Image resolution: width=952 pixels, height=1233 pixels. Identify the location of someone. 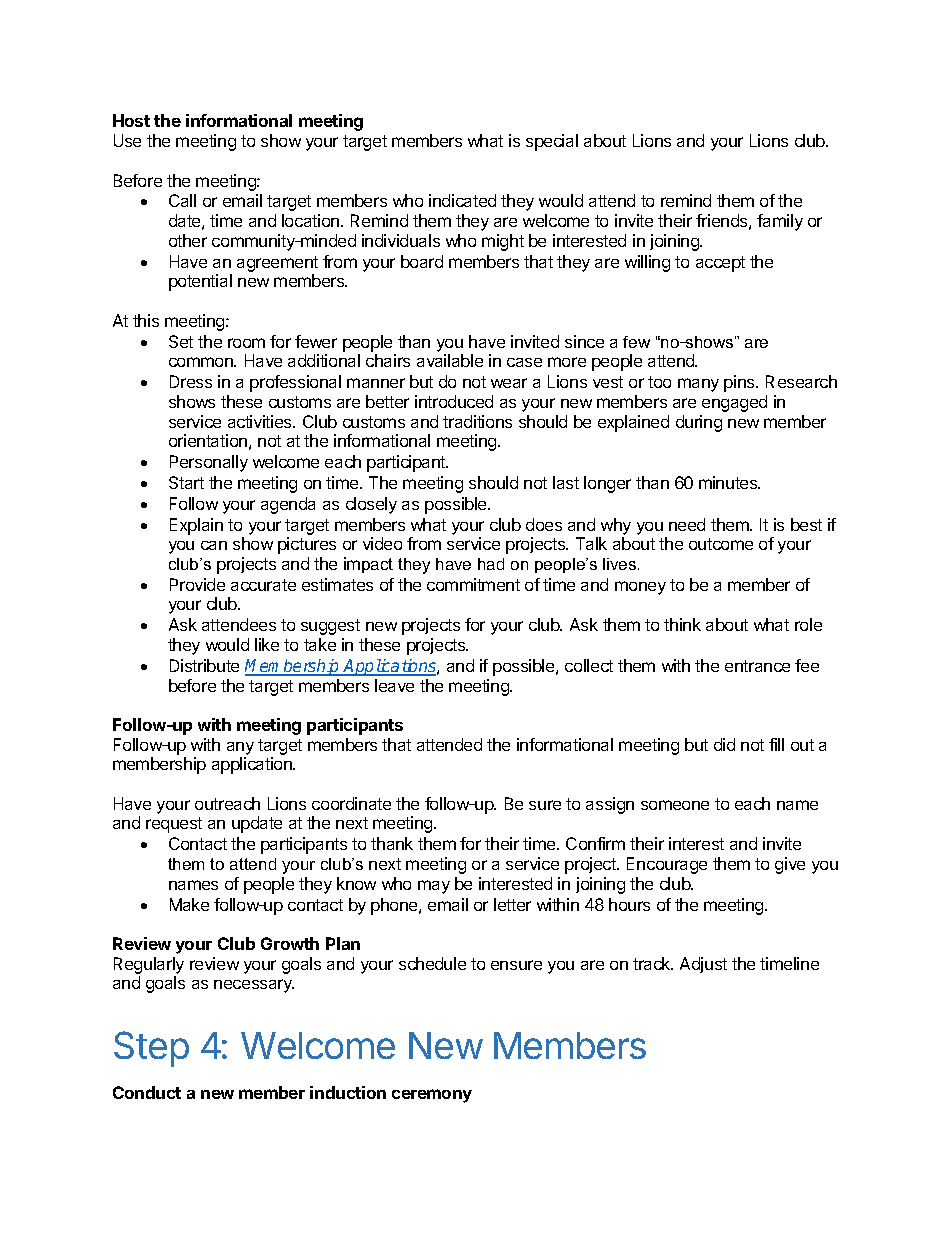
(675, 805).
